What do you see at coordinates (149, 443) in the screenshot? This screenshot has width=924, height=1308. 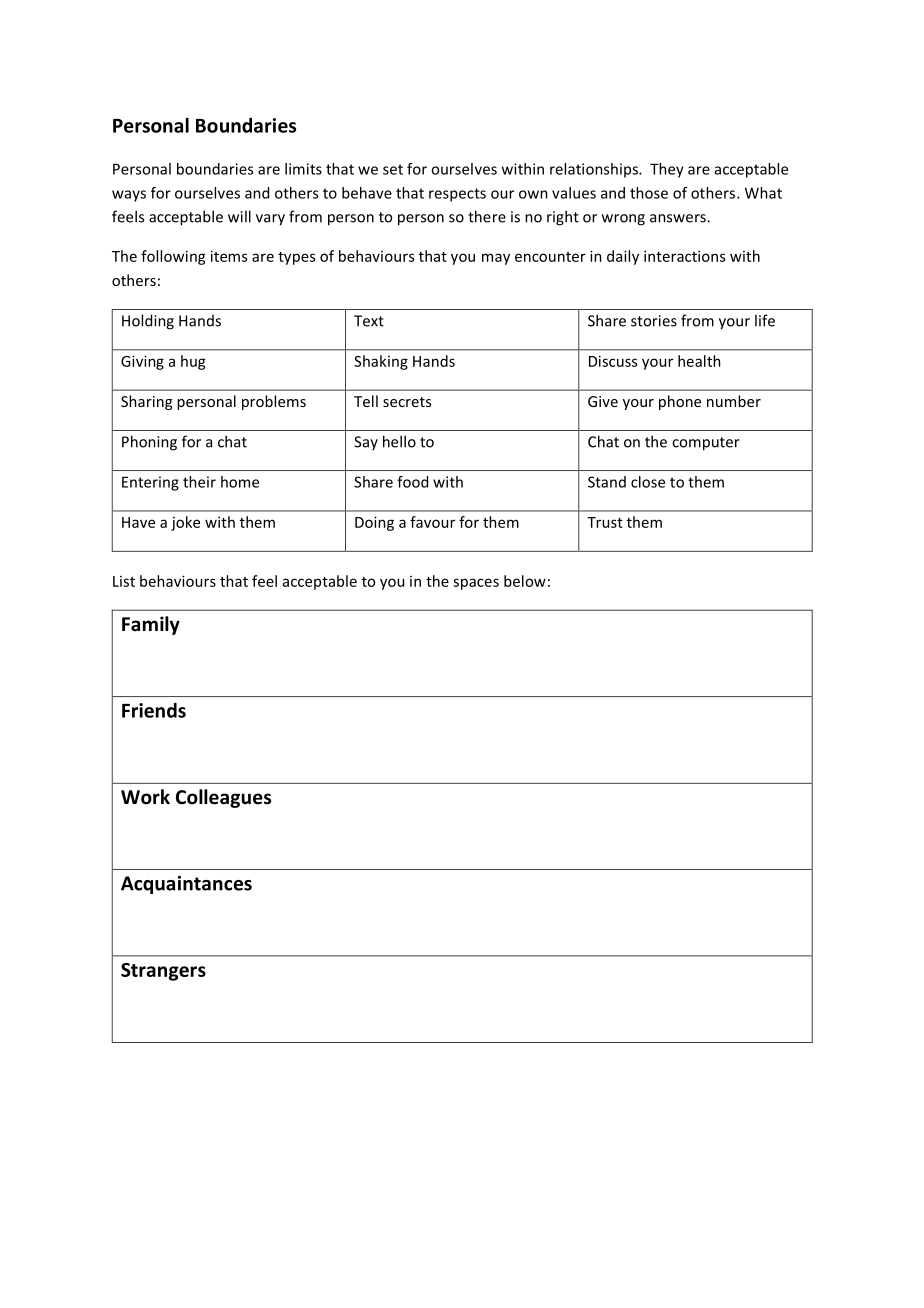 I see `Phoning` at bounding box center [149, 443].
